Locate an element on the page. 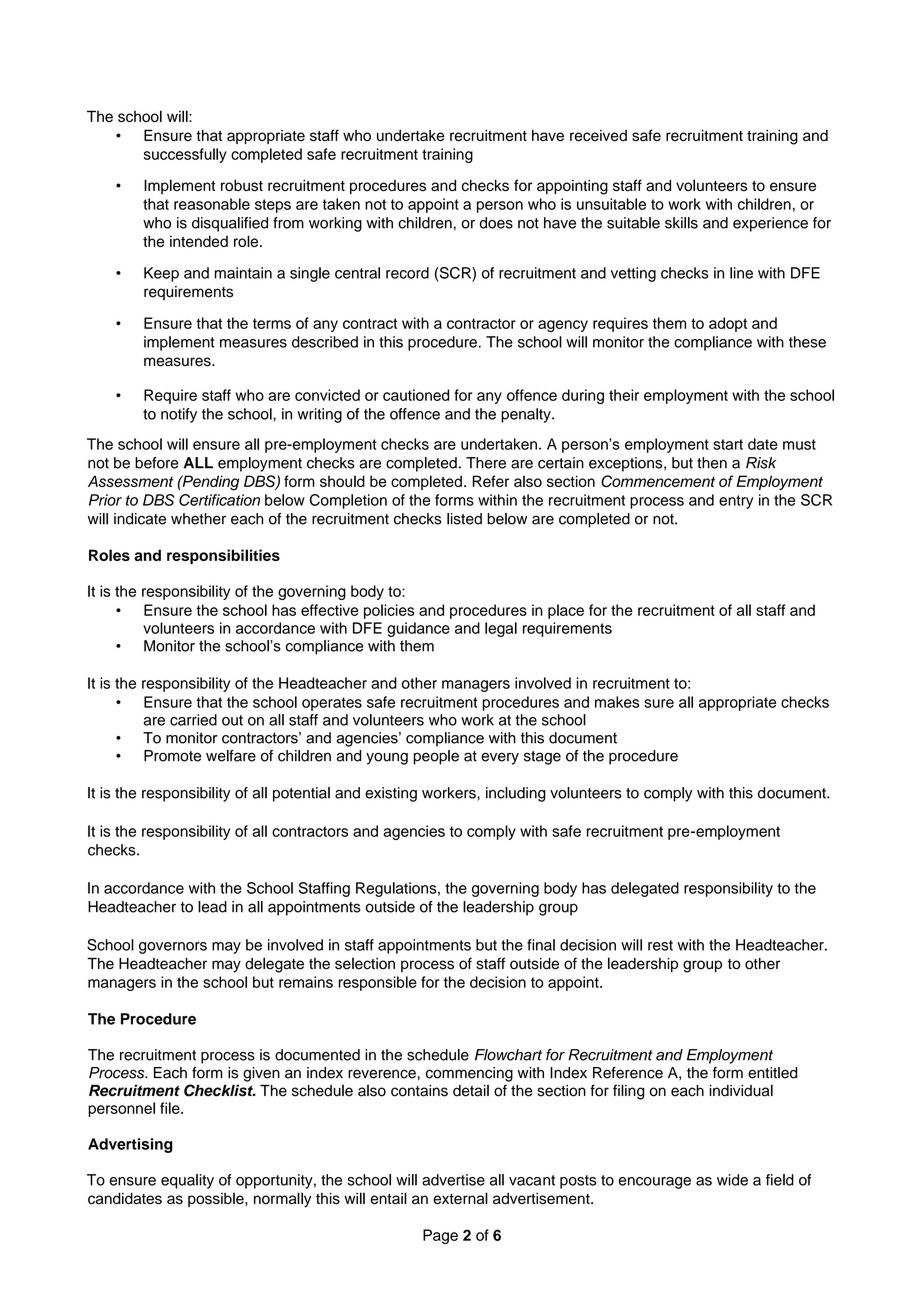  possible is located at coordinates (217, 1199).
